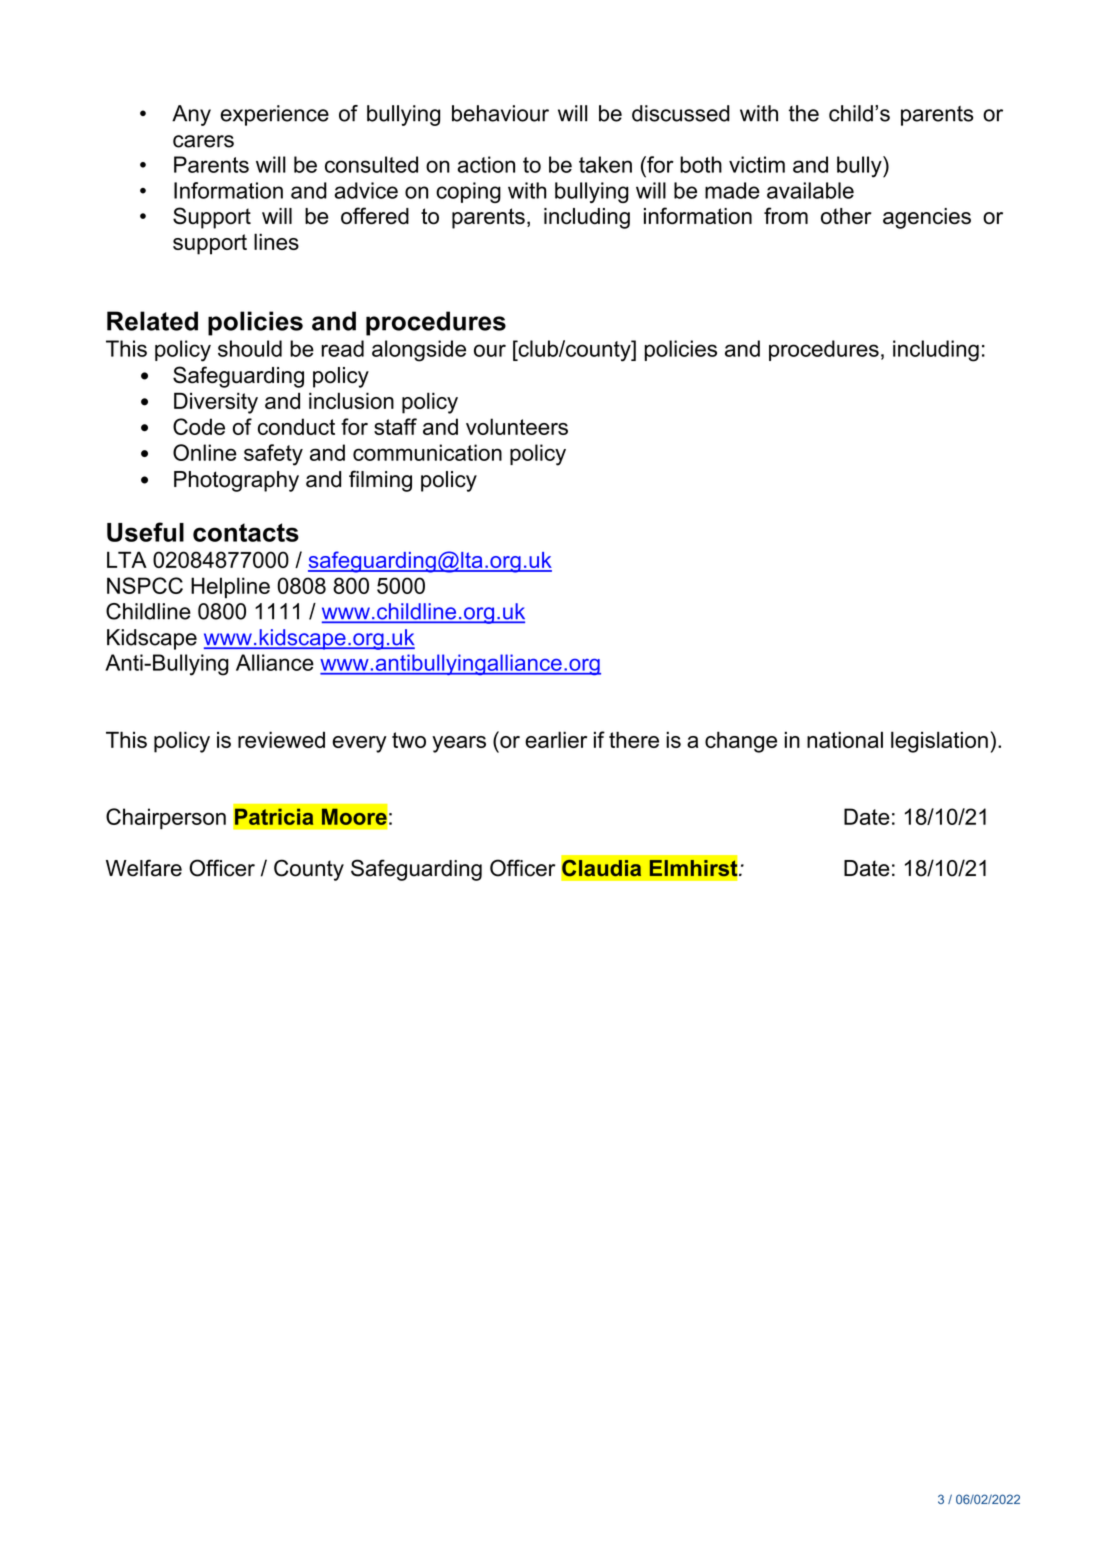 This screenshot has height=1567, width=1108. I want to click on Patricia, so click(274, 816).
